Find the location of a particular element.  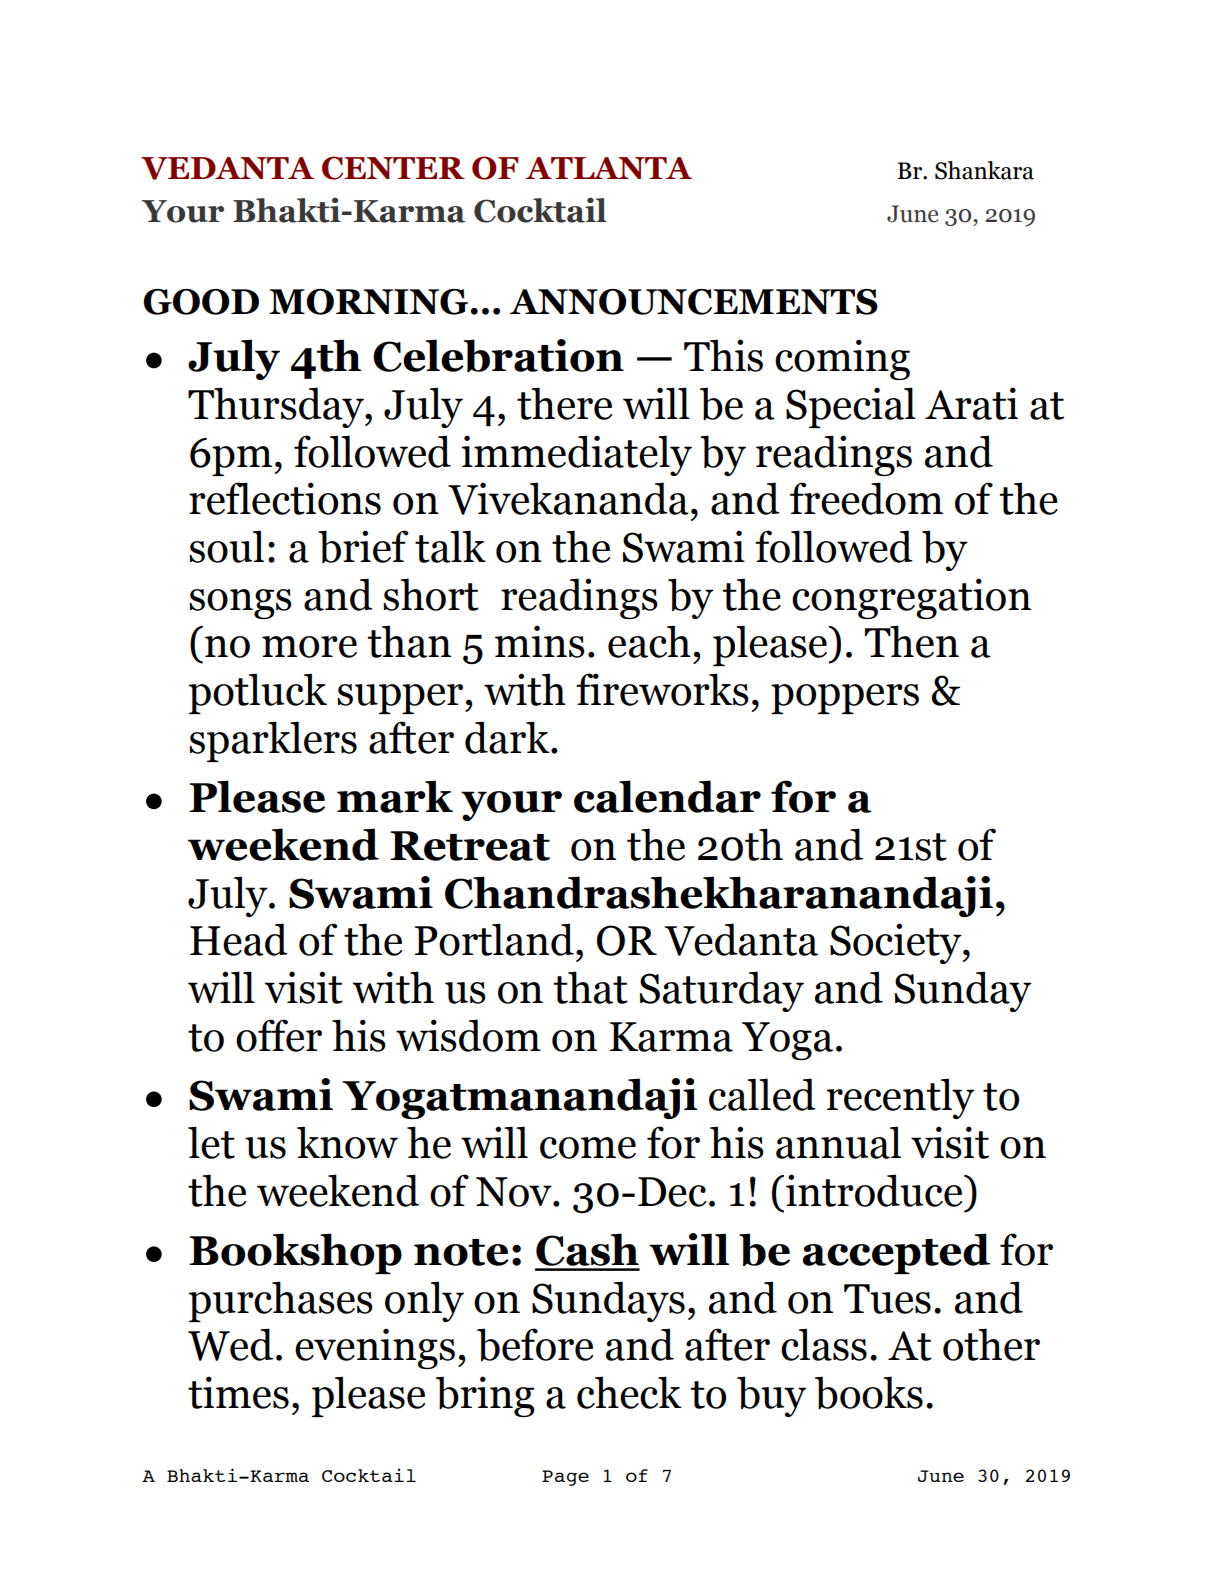

CENTER is located at coordinates (393, 168).
